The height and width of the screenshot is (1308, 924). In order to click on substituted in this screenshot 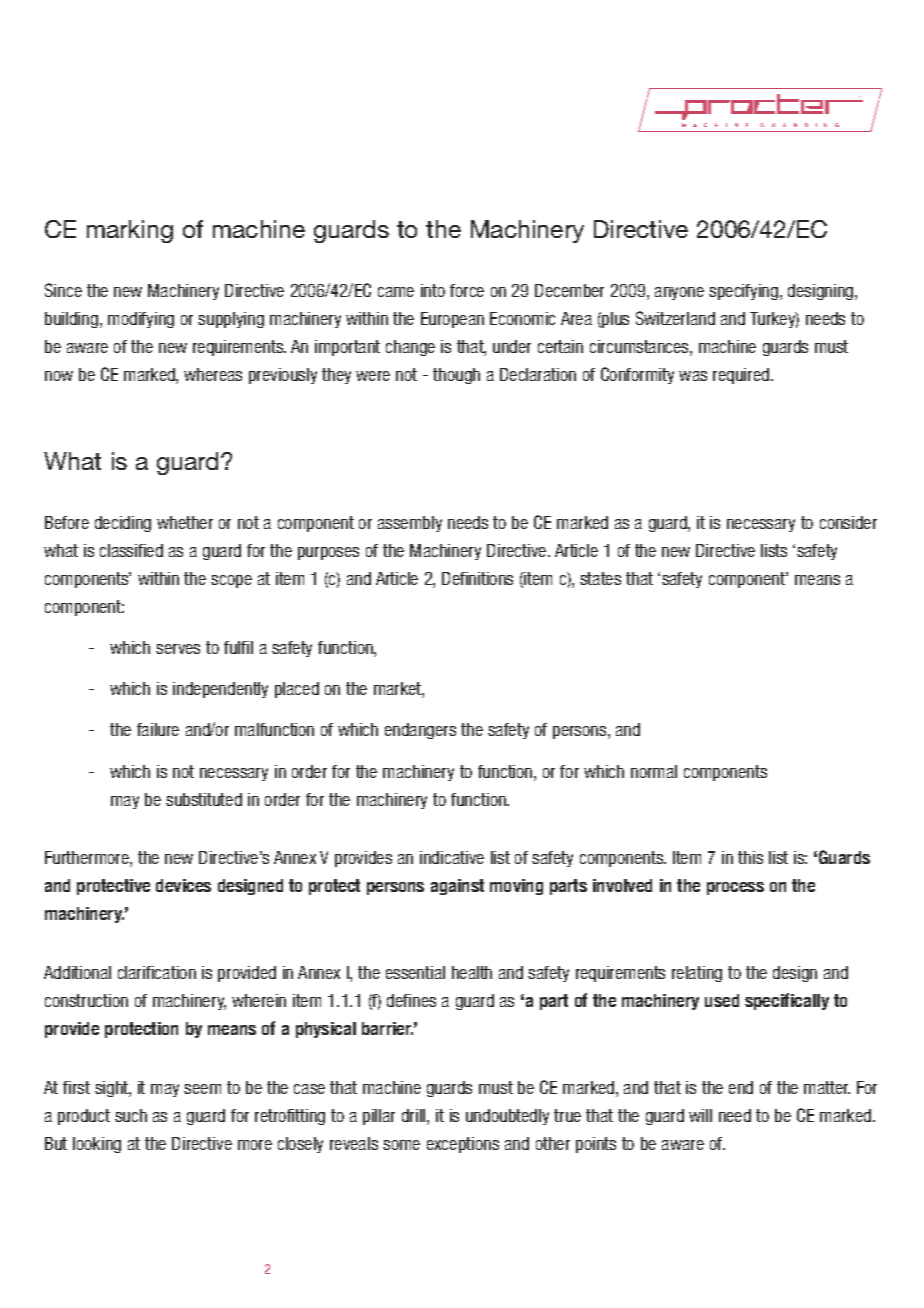, I will do `click(204, 799)`.
